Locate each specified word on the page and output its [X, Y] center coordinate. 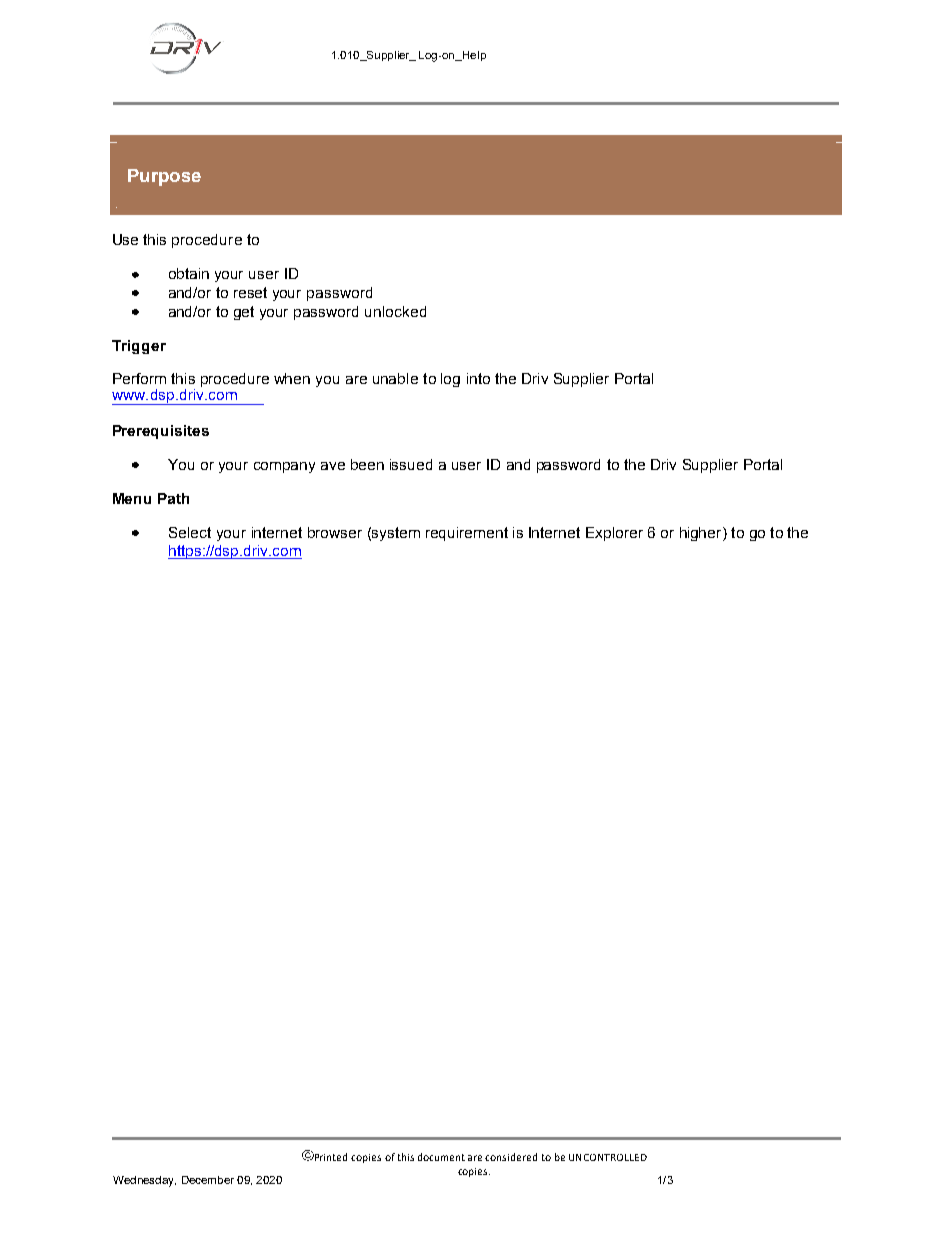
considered [511, 1157]
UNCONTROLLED [608, 1157]
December [208, 1180]
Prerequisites [161, 432]
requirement [467, 534]
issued [411, 464]
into [478, 378]
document [441, 1157]
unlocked [395, 311]
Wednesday [144, 1181]
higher [702, 534]
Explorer [614, 534]
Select [190, 532]
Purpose [164, 177]
